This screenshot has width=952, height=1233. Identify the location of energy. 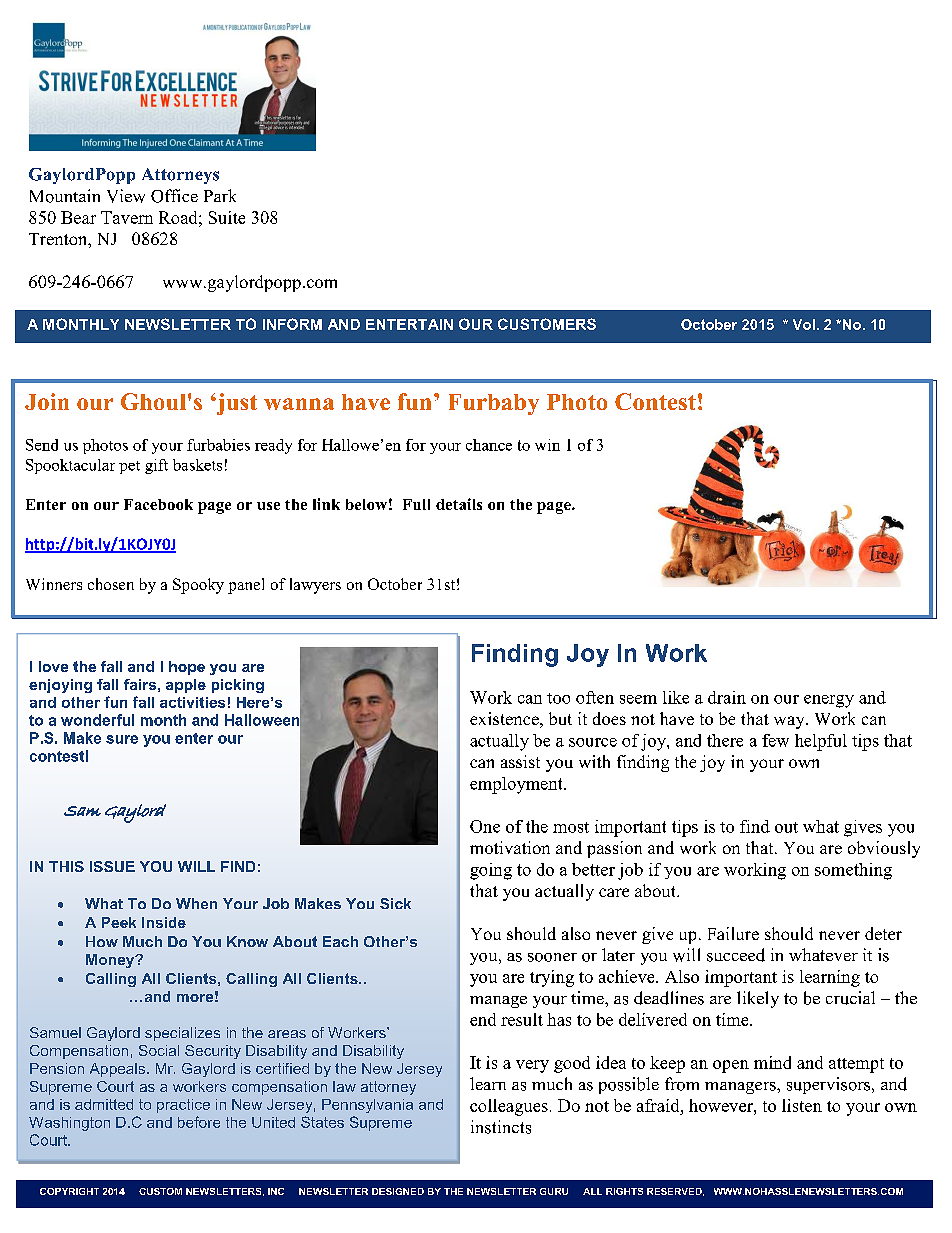
(829, 701).
